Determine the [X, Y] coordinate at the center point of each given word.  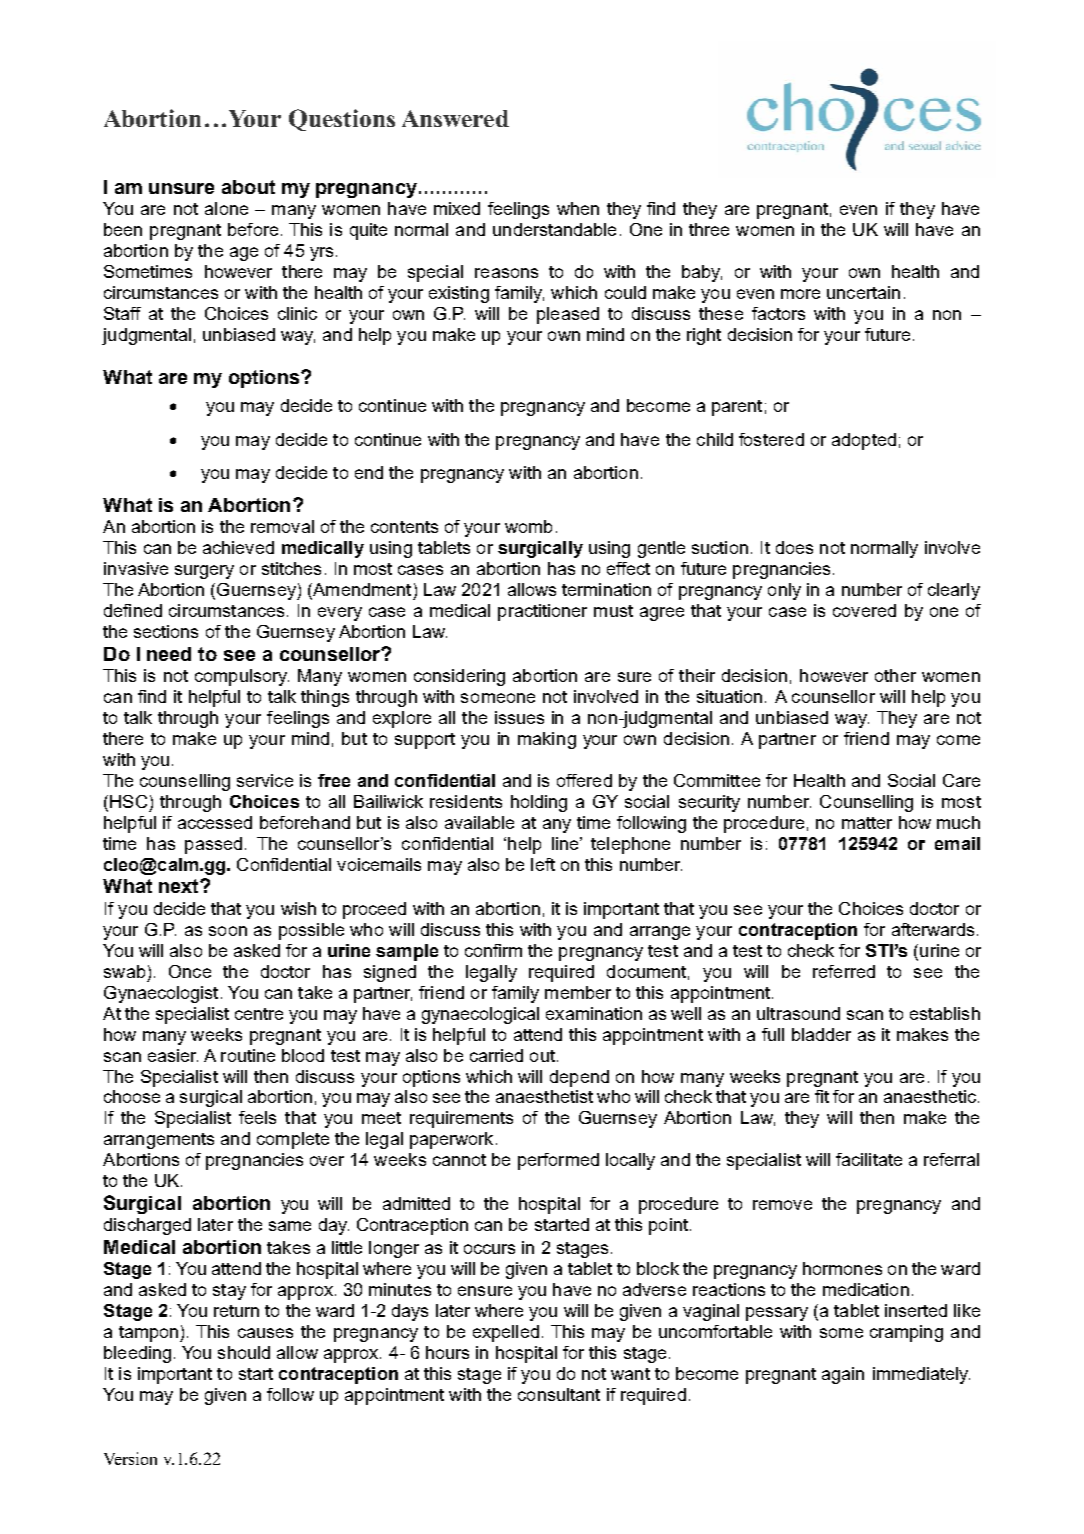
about [248, 187]
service [265, 780]
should [244, 1352]
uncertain [863, 292]
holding [539, 803]
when [578, 208]
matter [867, 823]
